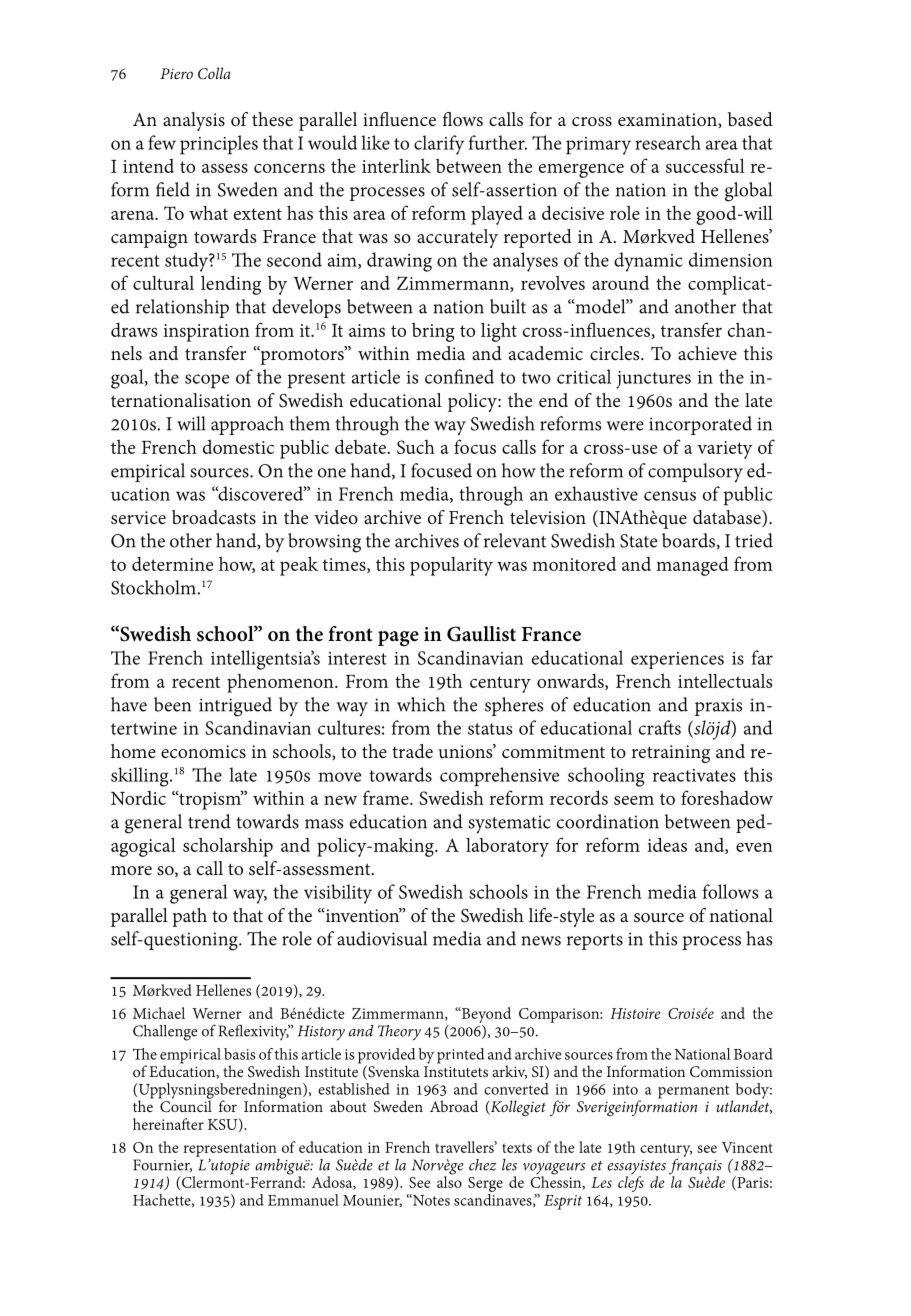 The width and height of the page is (911, 1316). What do you see at coordinates (398, 639) in the page?
I see `page` at bounding box center [398, 639].
